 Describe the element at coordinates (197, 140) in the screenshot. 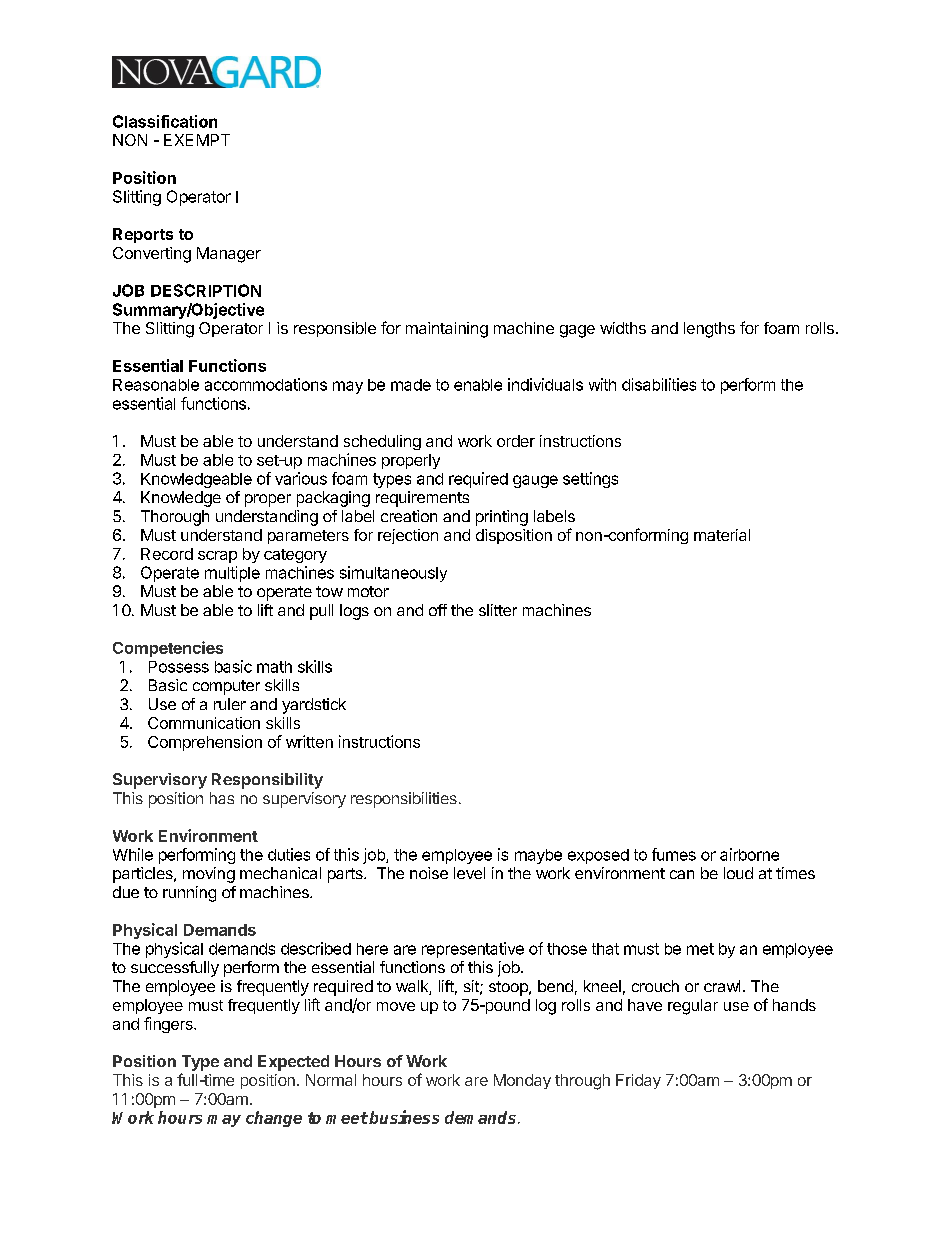

I see `EXEMPT` at that location.
